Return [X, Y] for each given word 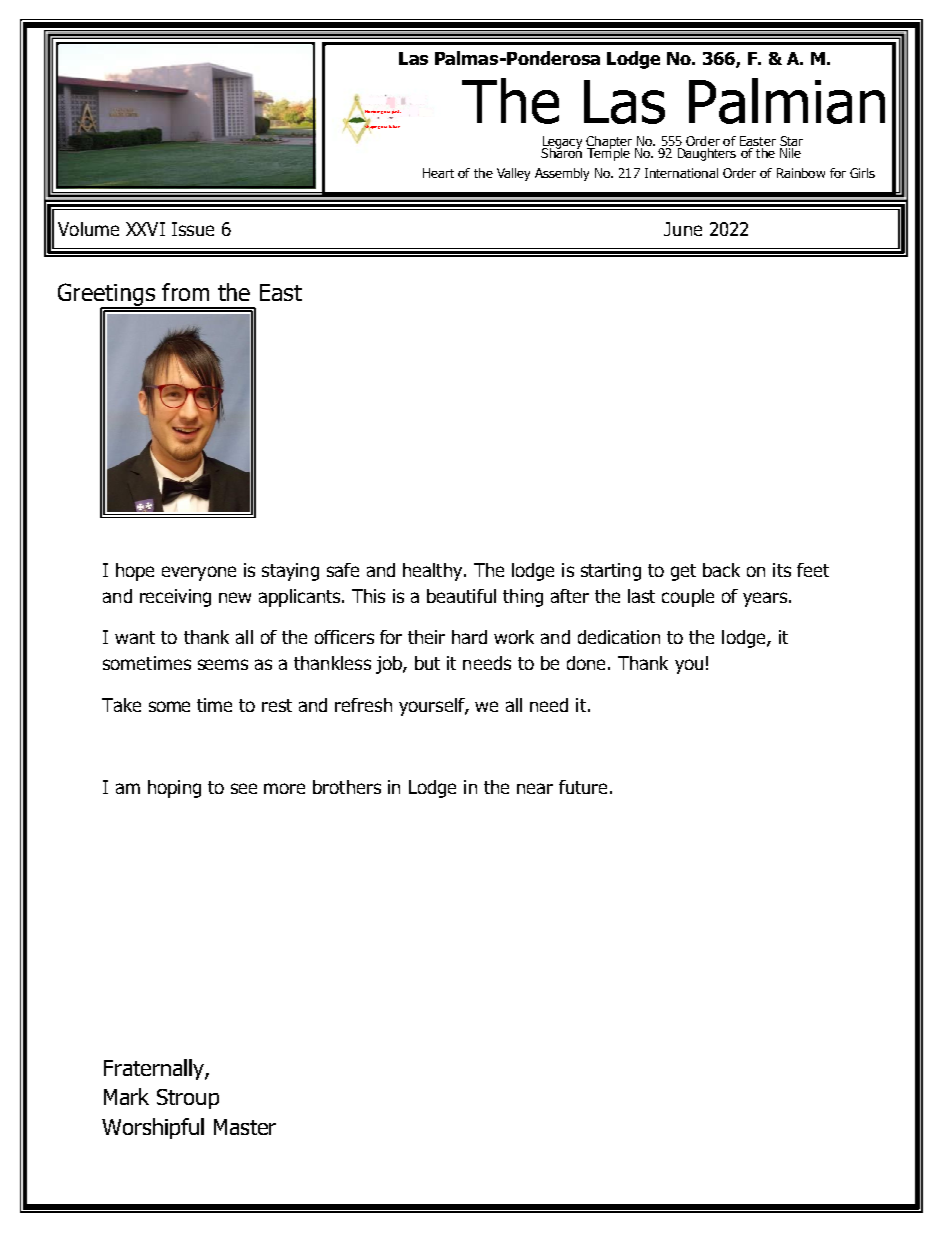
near [535, 788]
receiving [175, 598]
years [765, 599]
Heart [438, 173]
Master [245, 1127]
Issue [193, 229]
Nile [790, 151]
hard [469, 637]
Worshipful [153, 1128]
